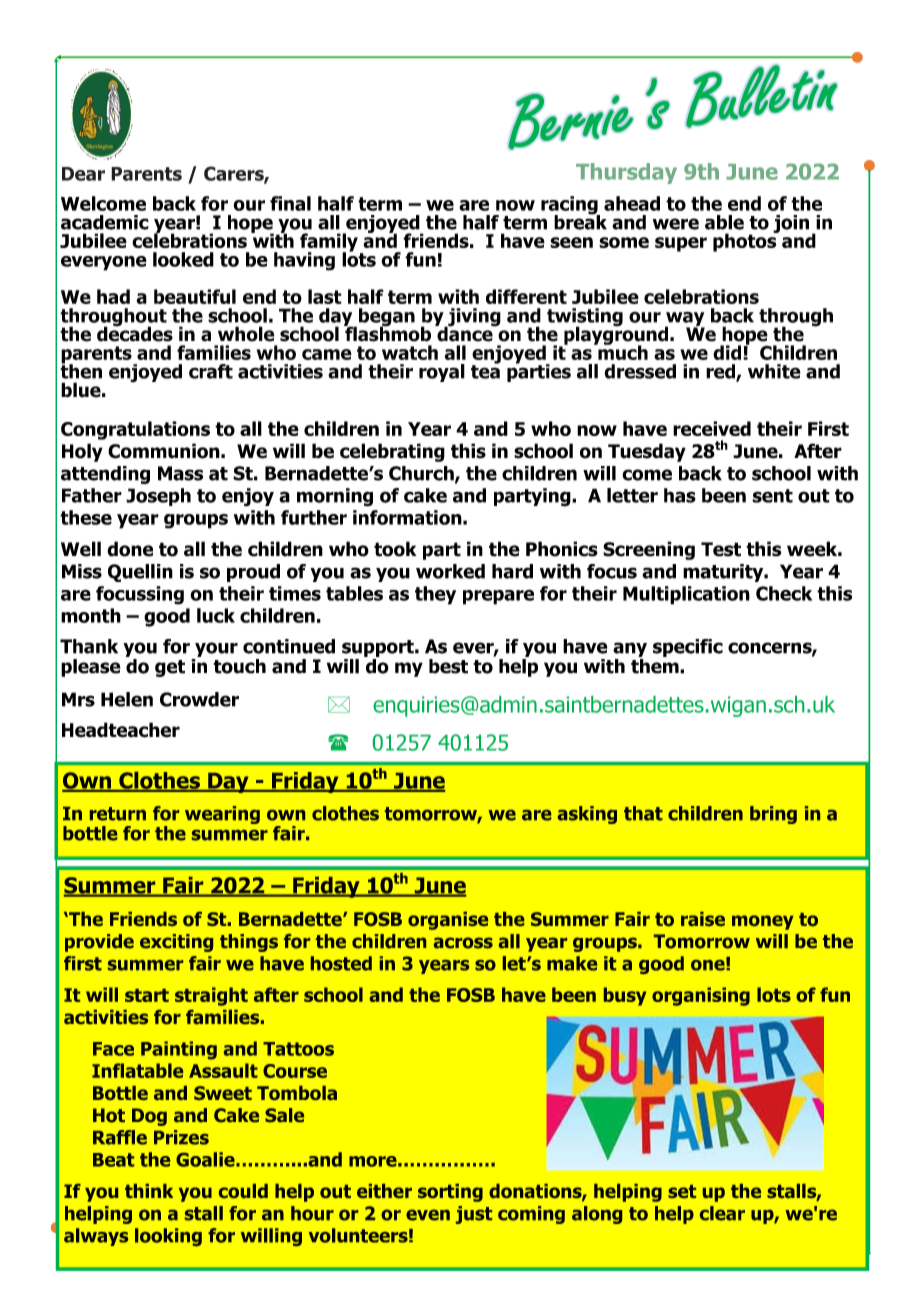 The height and width of the image is (1308, 924). What do you see at coordinates (105, 222) in the image?
I see `academic` at bounding box center [105, 222].
